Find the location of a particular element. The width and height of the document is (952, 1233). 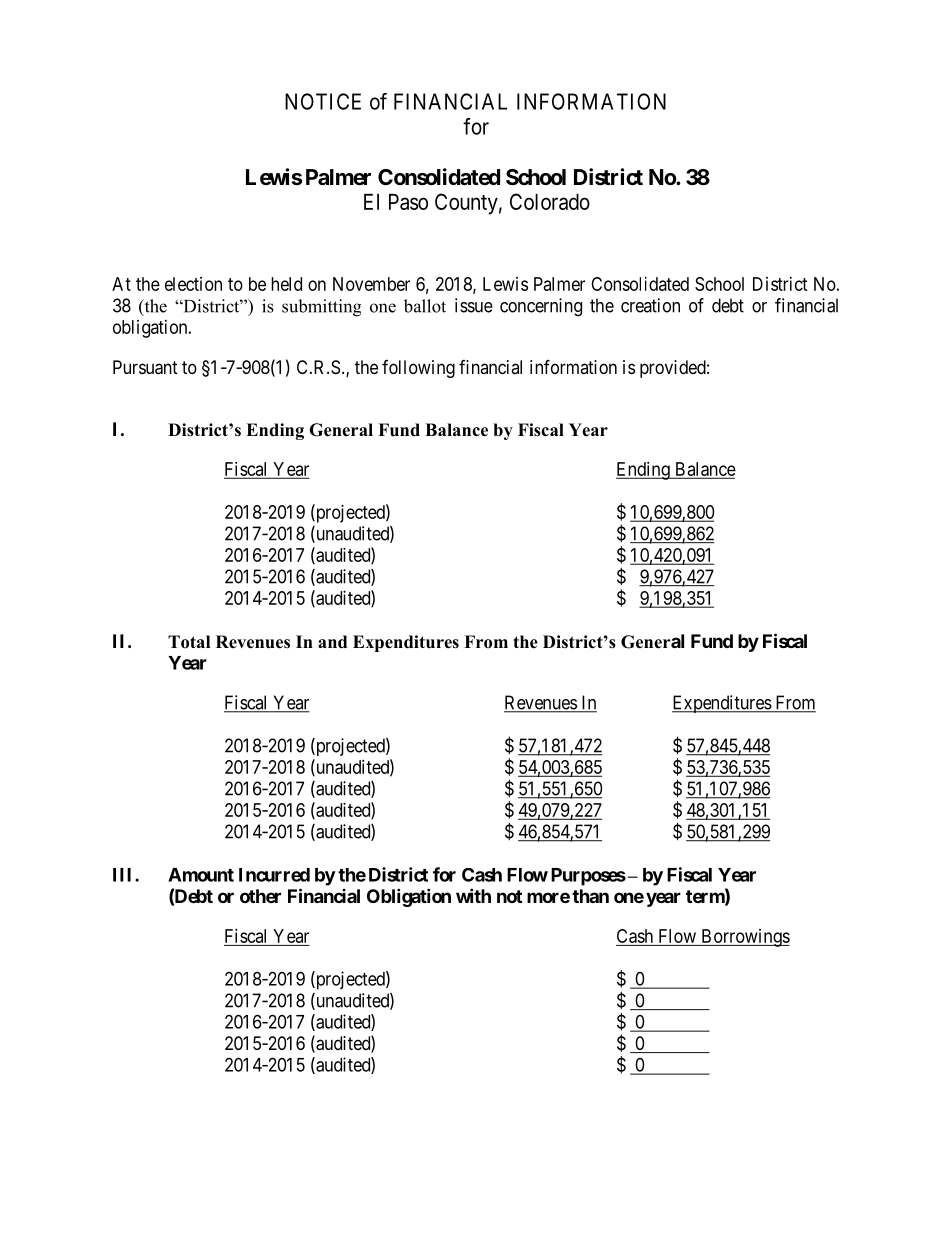

and is located at coordinates (332, 642).
